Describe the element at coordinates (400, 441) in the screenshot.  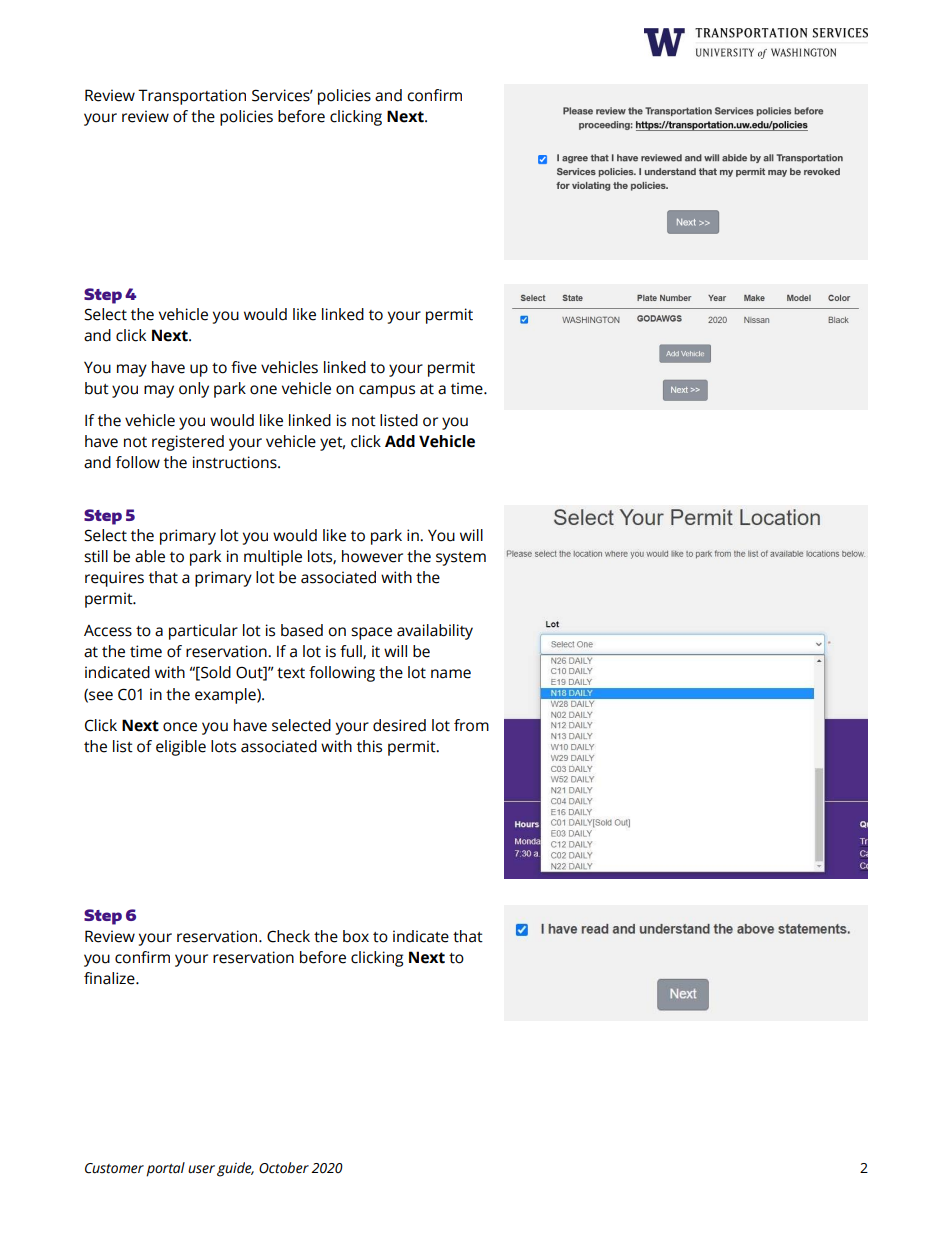
I see `Add` at that location.
